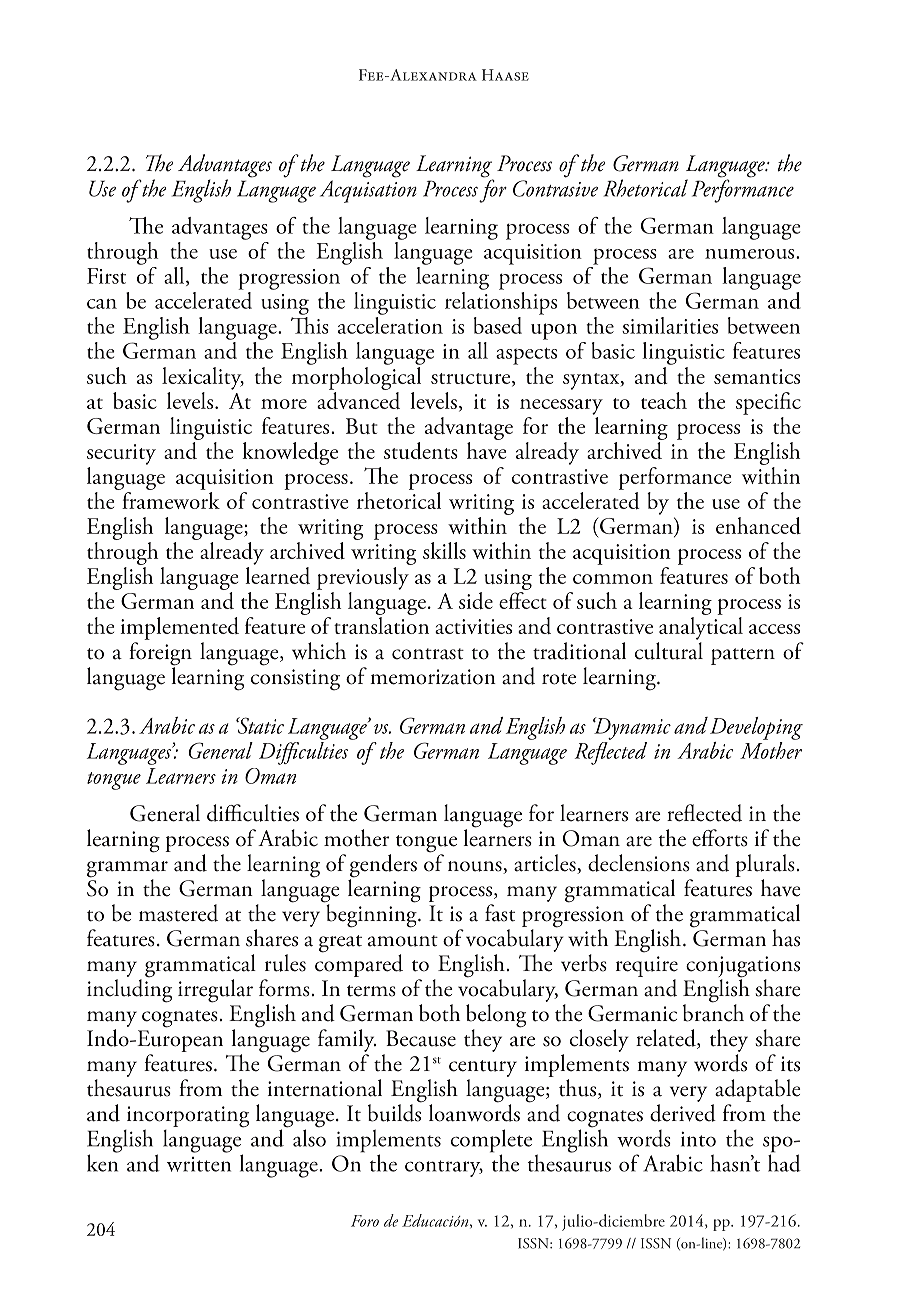 The width and height of the image is (924, 1295). What do you see at coordinates (260, 725) in the image?
I see `Static` at bounding box center [260, 725].
